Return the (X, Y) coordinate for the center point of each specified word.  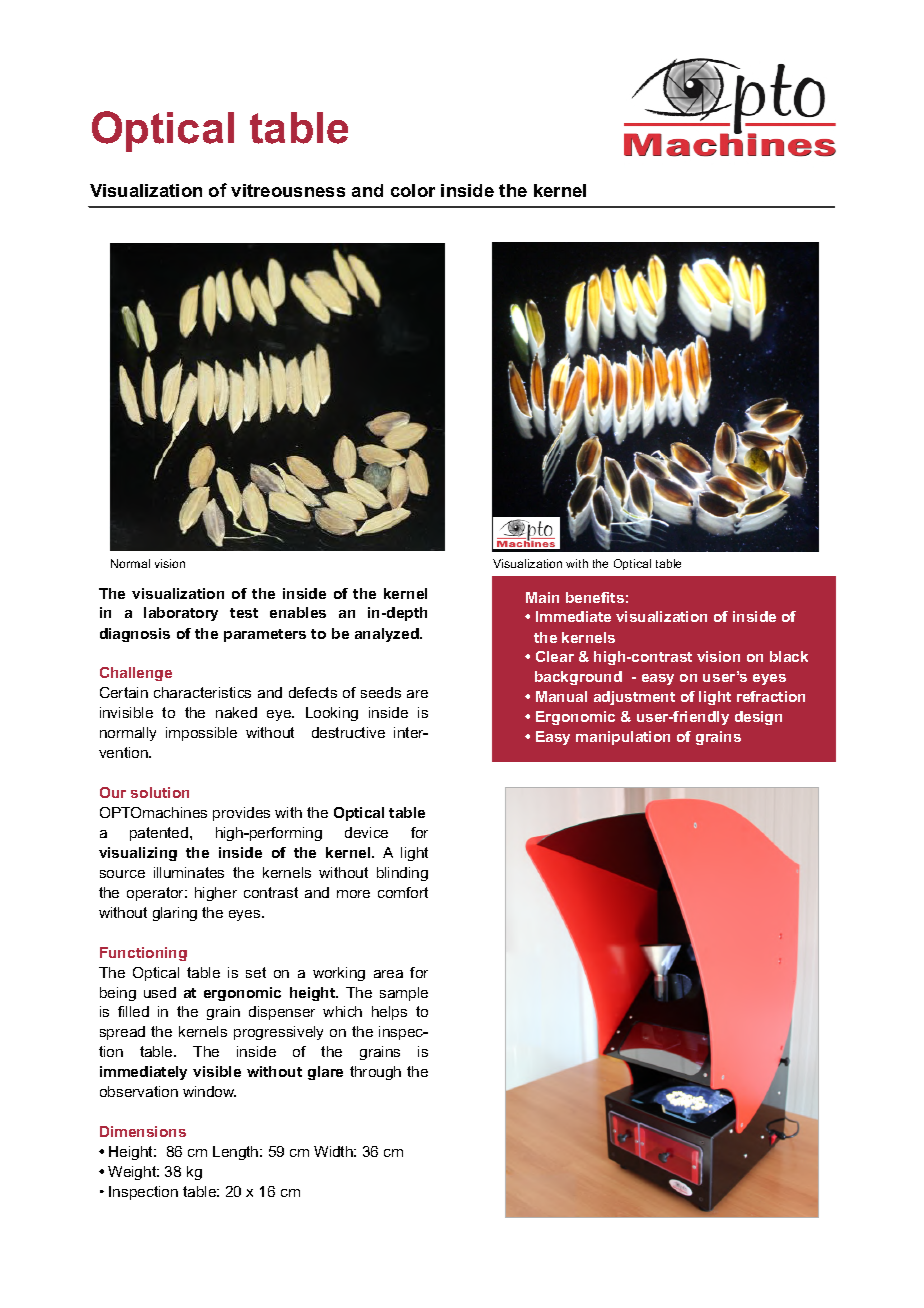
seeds (381, 692)
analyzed (388, 635)
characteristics (202, 692)
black (789, 656)
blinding (402, 874)
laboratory (181, 614)
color (413, 190)
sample (404, 994)
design (758, 718)
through (375, 1073)
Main (542, 597)
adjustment (634, 698)
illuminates (189, 872)
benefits (595, 597)
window (209, 1091)
